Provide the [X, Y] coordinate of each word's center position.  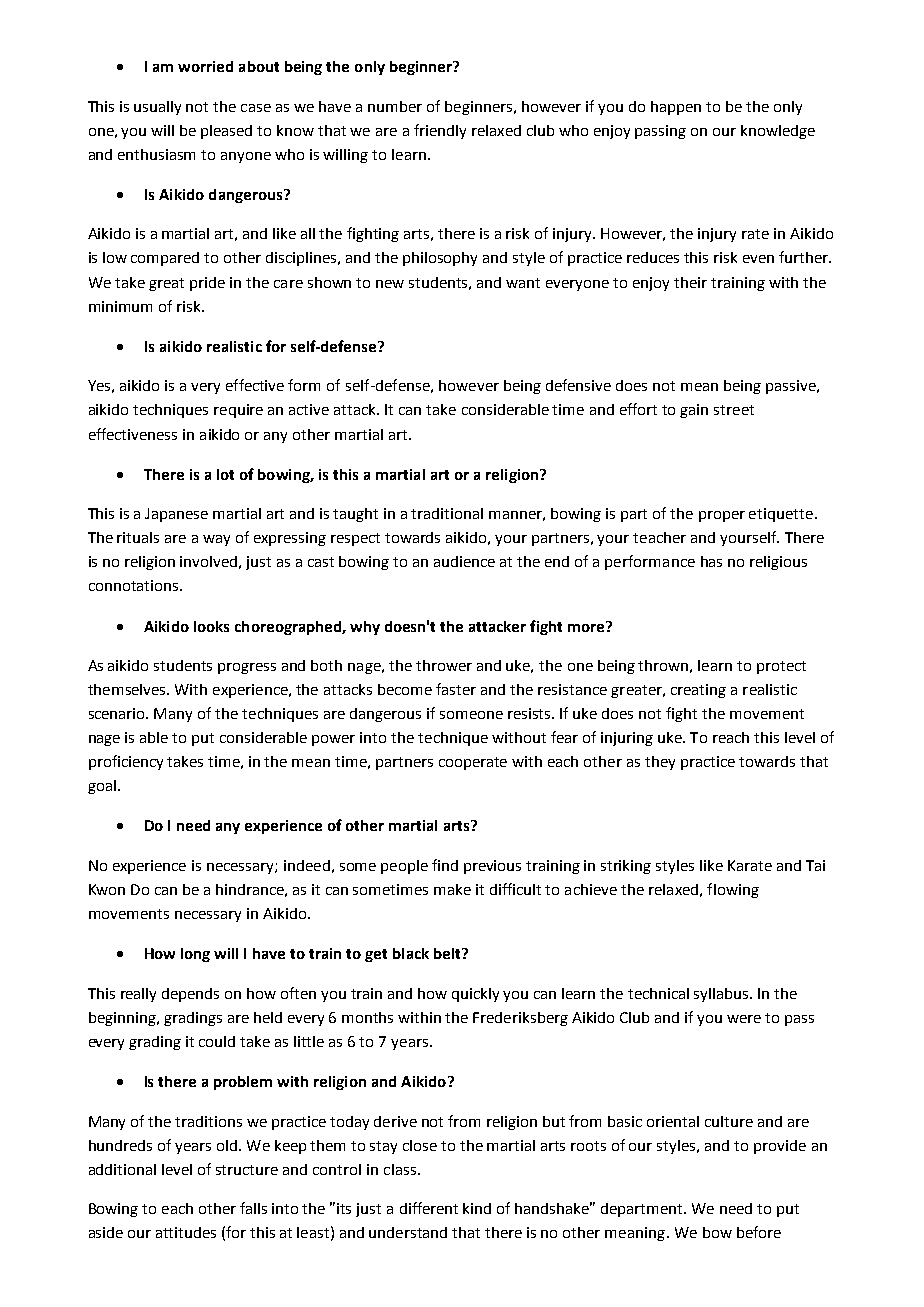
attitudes [186, 1232]
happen [676, 108]
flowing [733, 890]
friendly [440, 131]
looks [211, 626]
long [195, 955]
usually [157, 108]
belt [448, 953]
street [734, 410]
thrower [444, 665]
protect [781, 667]
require [238, 411]
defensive [578, 385]
